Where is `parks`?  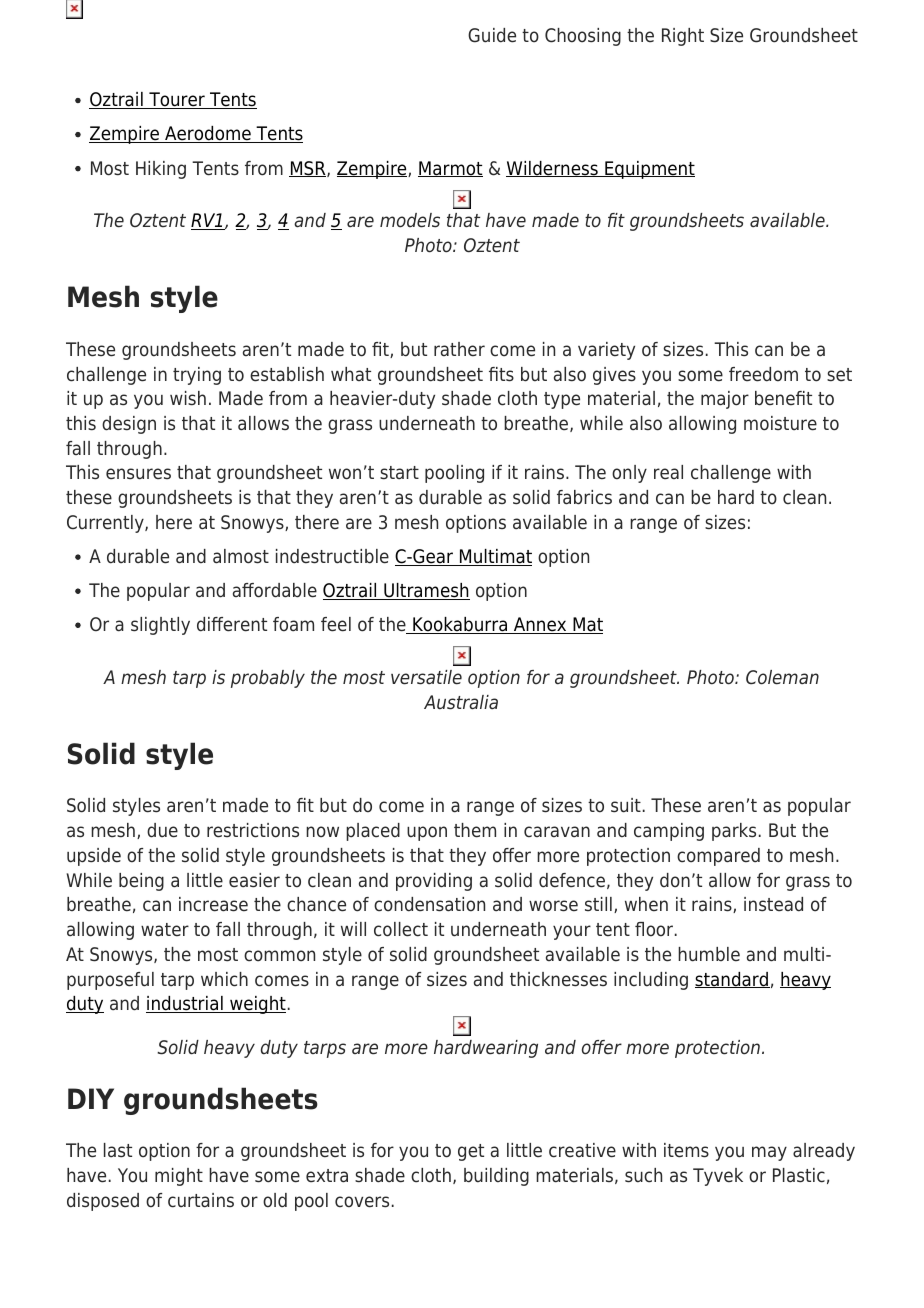
parks is located at coordinates (734, 832).
